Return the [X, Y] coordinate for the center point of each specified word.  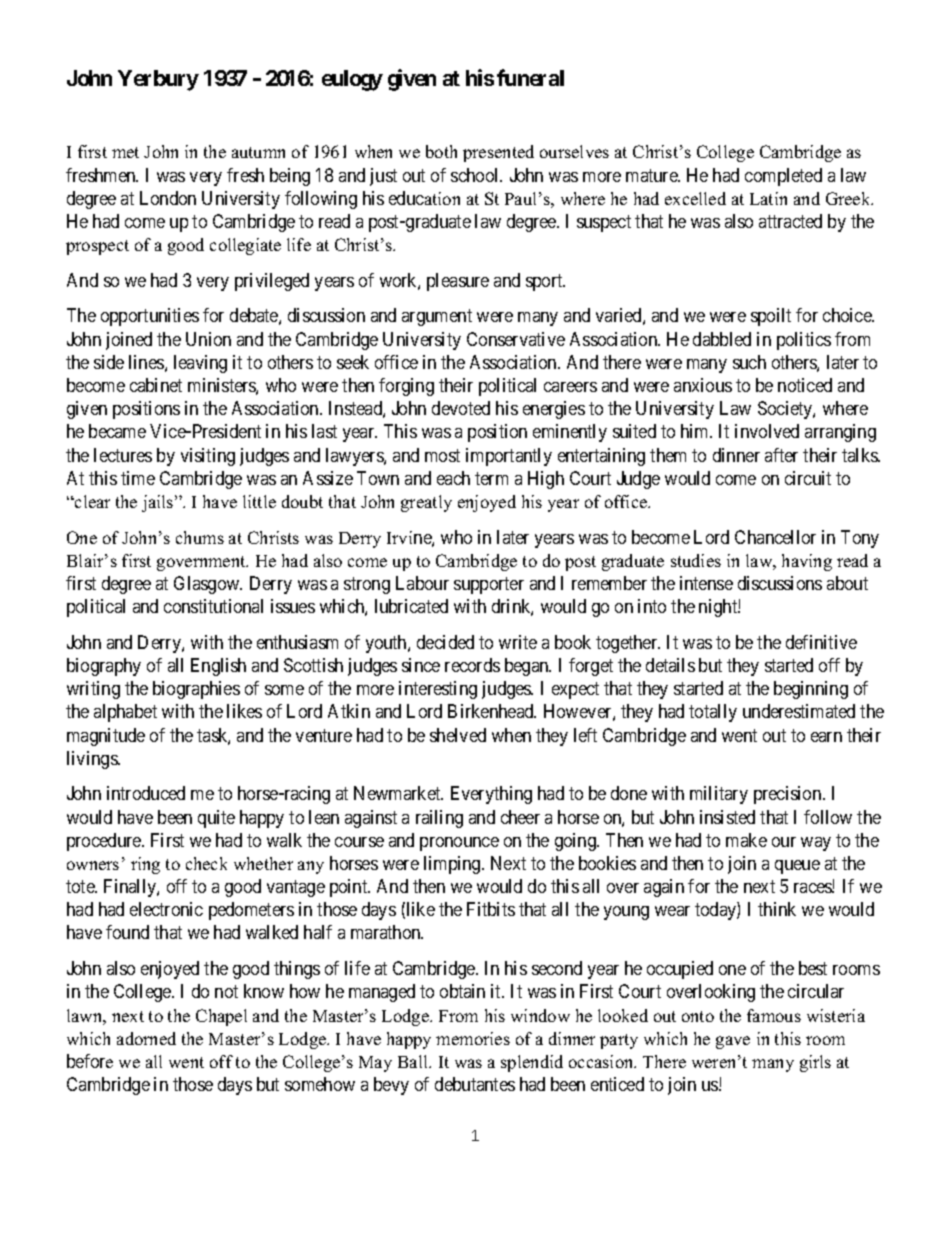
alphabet [125, 713]
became [117, 431]
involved [767, 431]
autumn [258, 152]
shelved [458, 735]
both [441, 151]
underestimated [799, 711]
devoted [461, 408]
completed [783, 177]
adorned [146, 1038]
